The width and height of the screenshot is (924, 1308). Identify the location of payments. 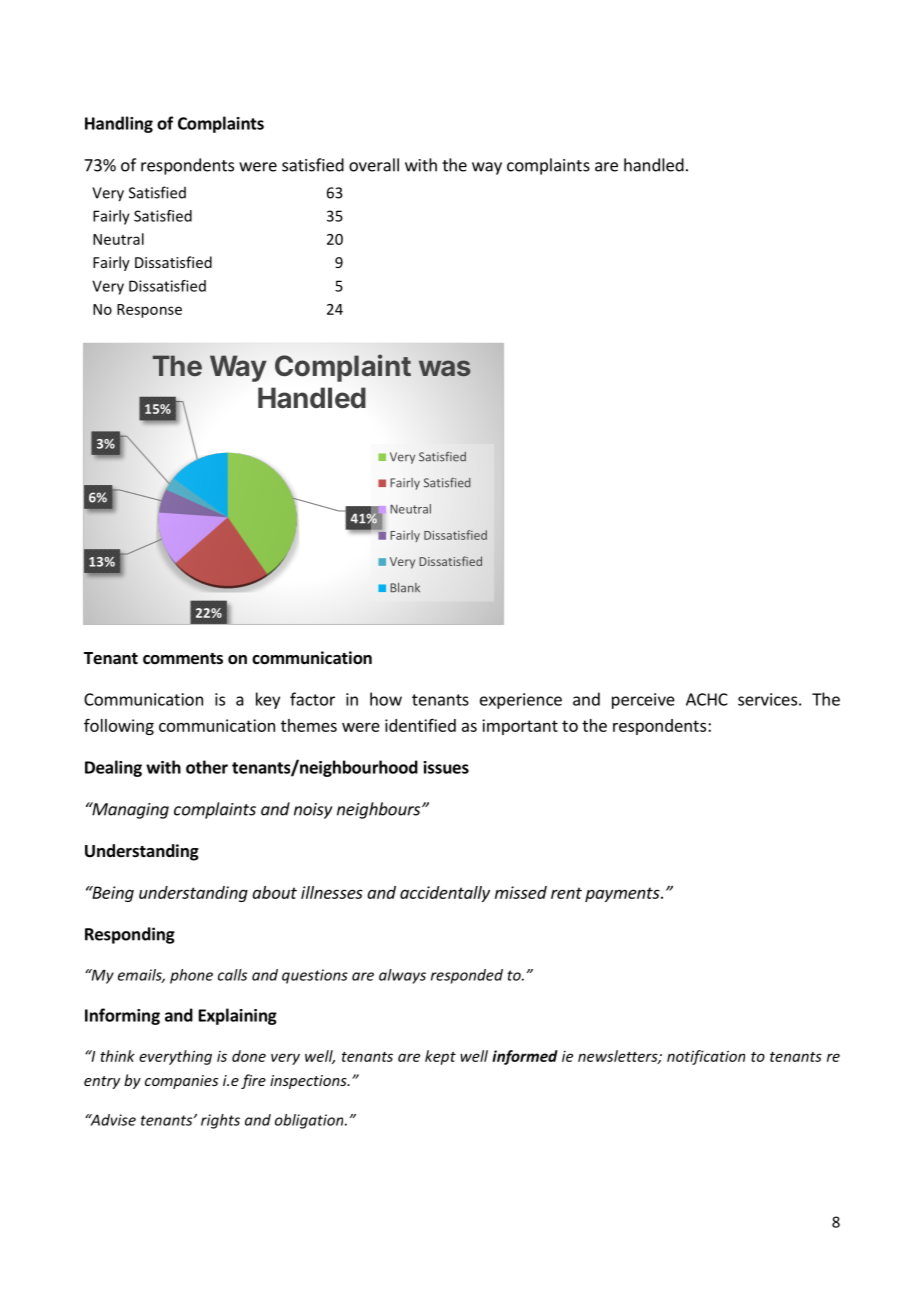
(623, 894).
